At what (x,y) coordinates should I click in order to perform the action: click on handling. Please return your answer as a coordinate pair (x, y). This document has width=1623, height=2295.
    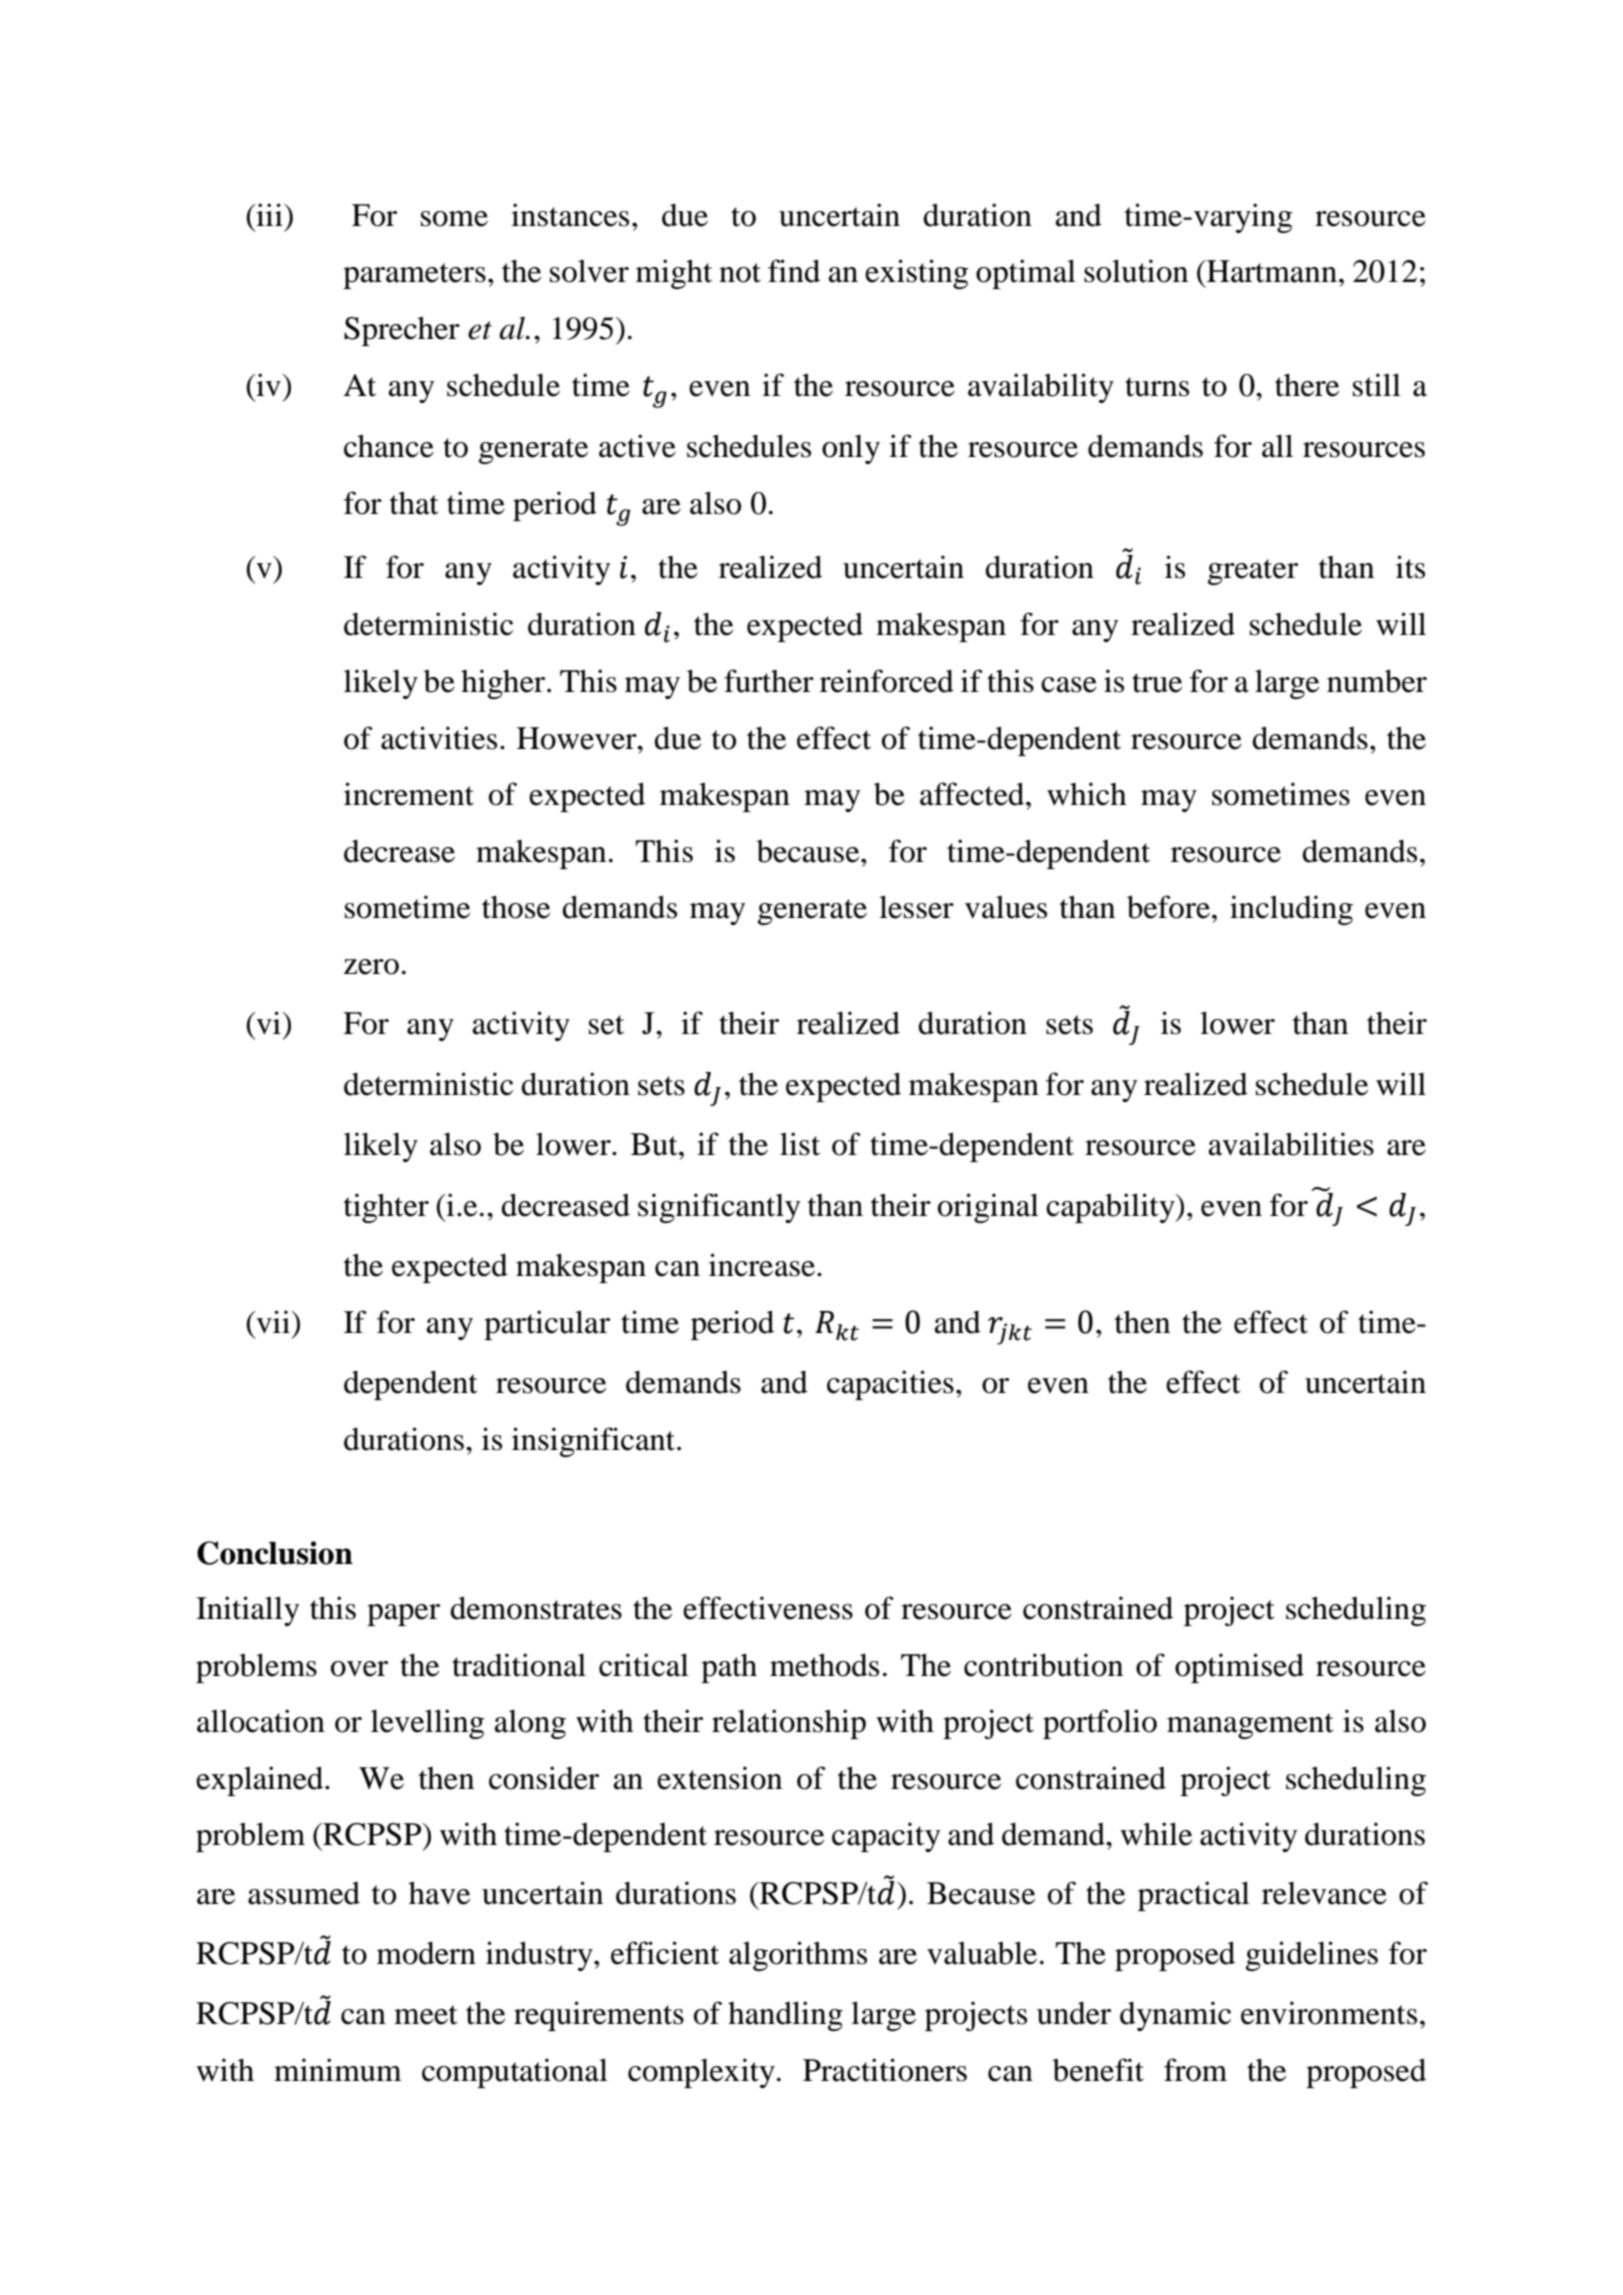
    Looking at the image, I should click on (785, 2016).
